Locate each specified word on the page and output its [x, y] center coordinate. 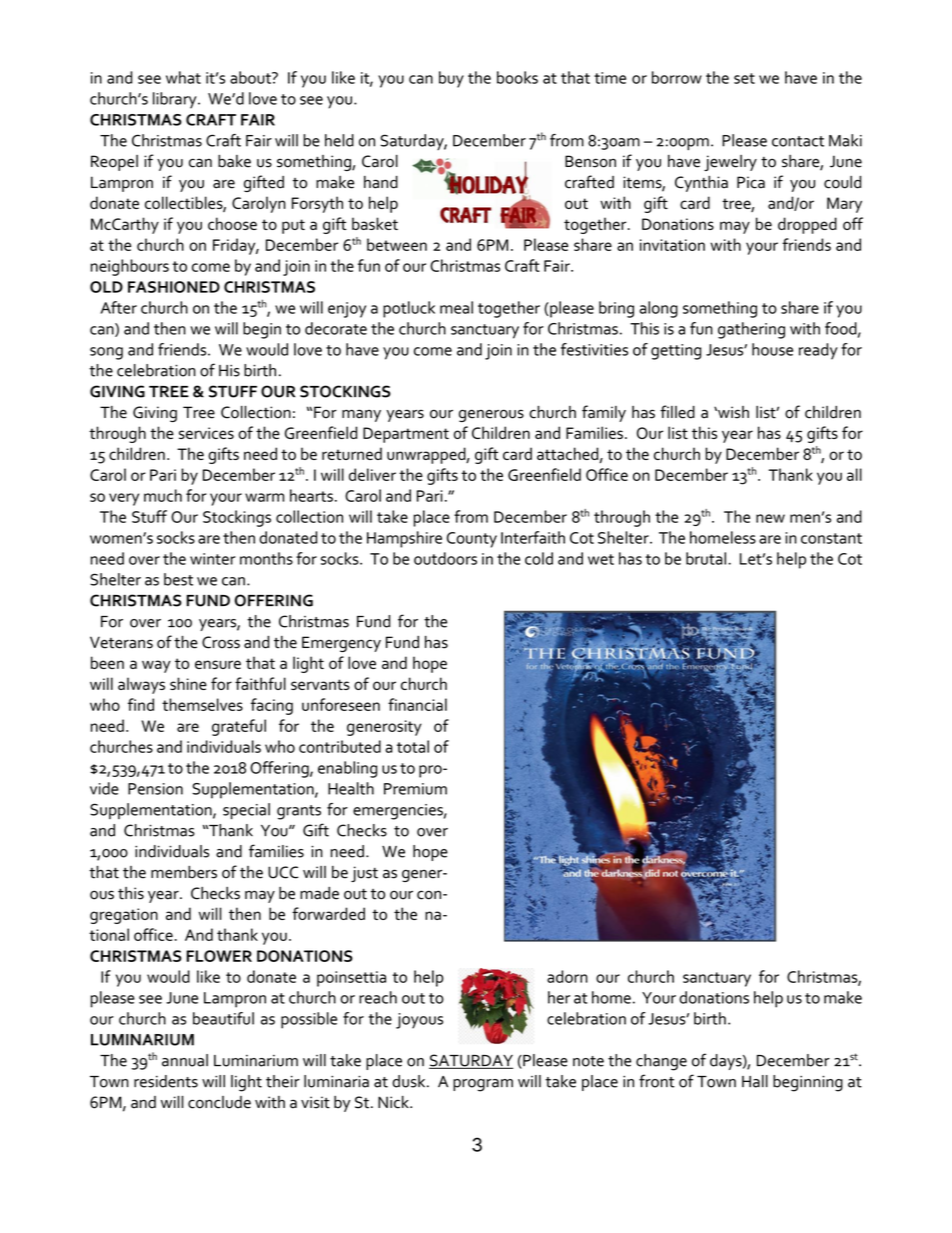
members [184, 872]
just [364, 874]
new [770, 518]
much [163, 495]
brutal [707, 558]
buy [451, 79]
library [176, 100]
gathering [751, 330]
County [472, 540]
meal [456, 307]
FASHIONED [174, 287]
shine [188, 683]
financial [417, 704]
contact [798, 141]
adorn [567, 976]
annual [185, 1060]
